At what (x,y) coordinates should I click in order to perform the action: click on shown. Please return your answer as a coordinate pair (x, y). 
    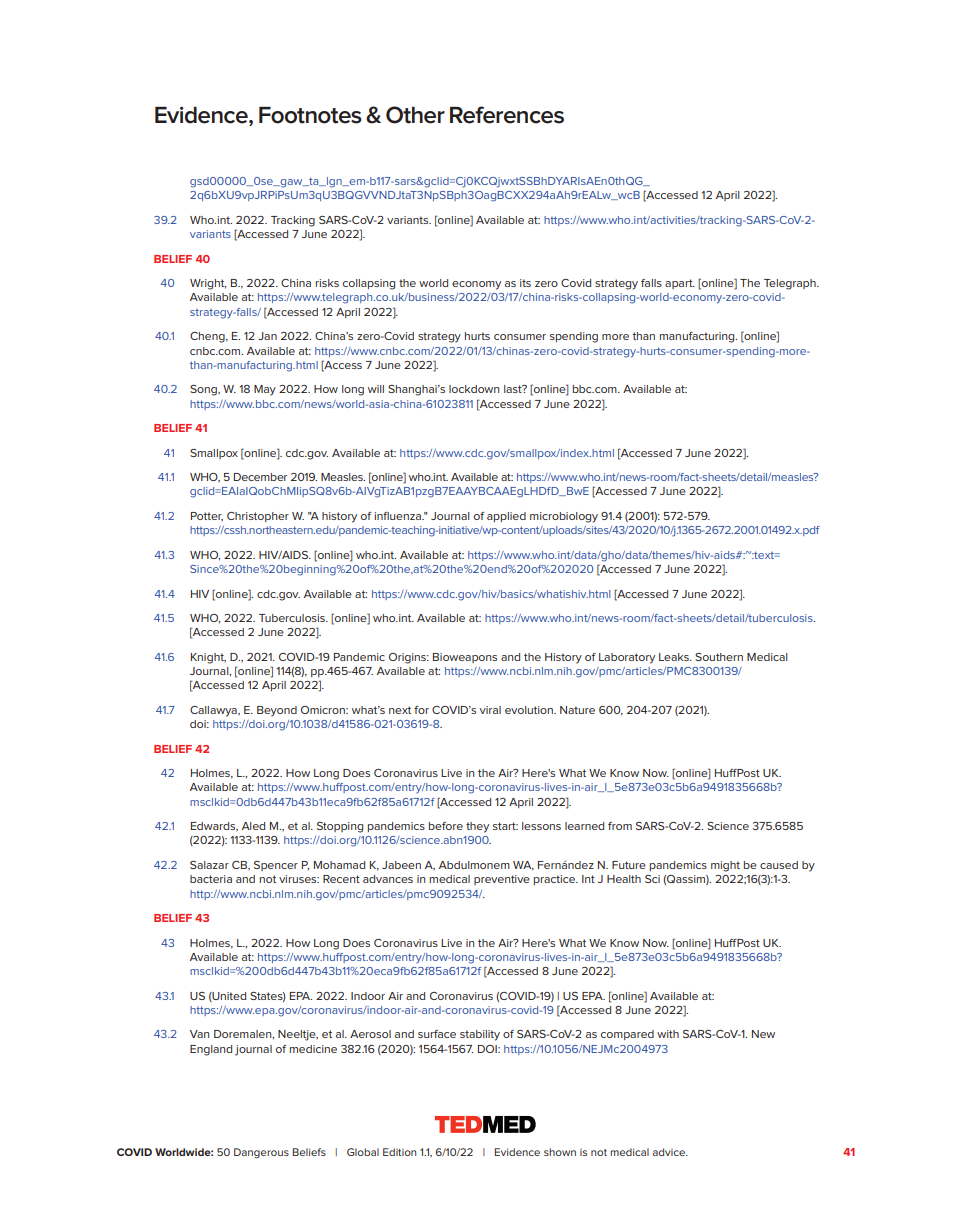
    Looking at the image, I should click on (560, 1152).
